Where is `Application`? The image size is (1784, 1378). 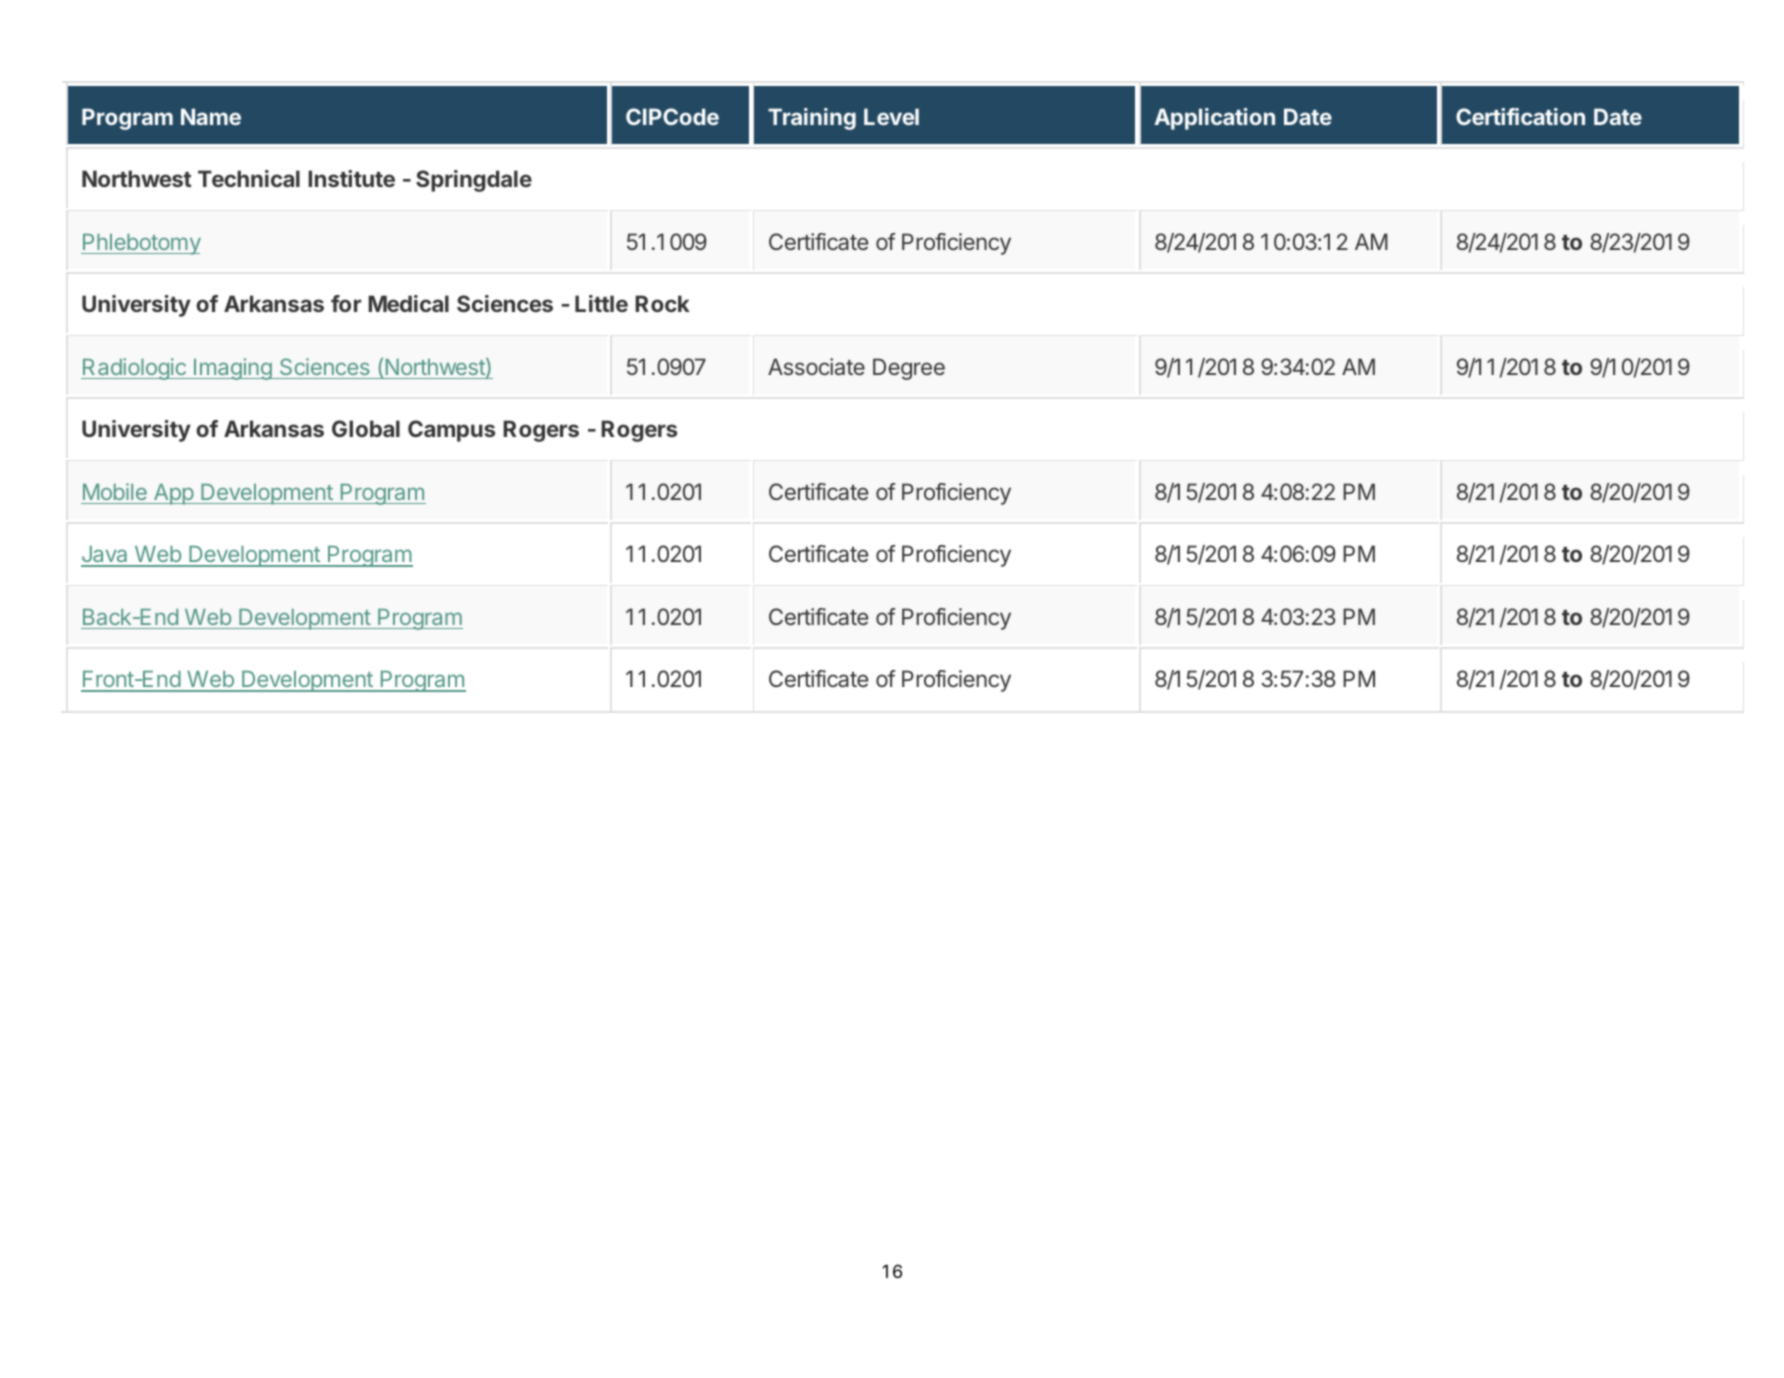 Application is located at coordinates (1214, 119).
